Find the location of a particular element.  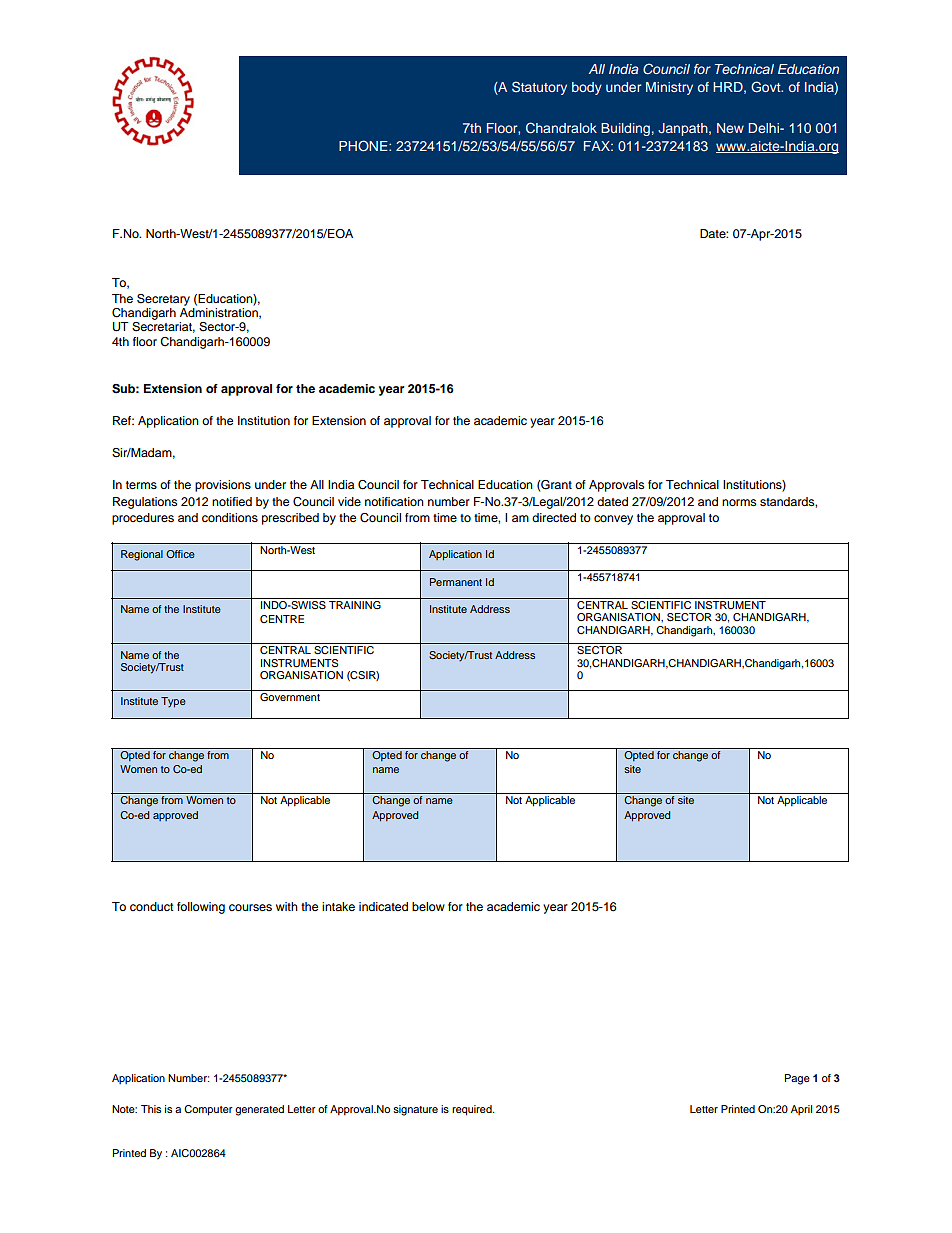

Permanent is located at coordinates (456, 582).
